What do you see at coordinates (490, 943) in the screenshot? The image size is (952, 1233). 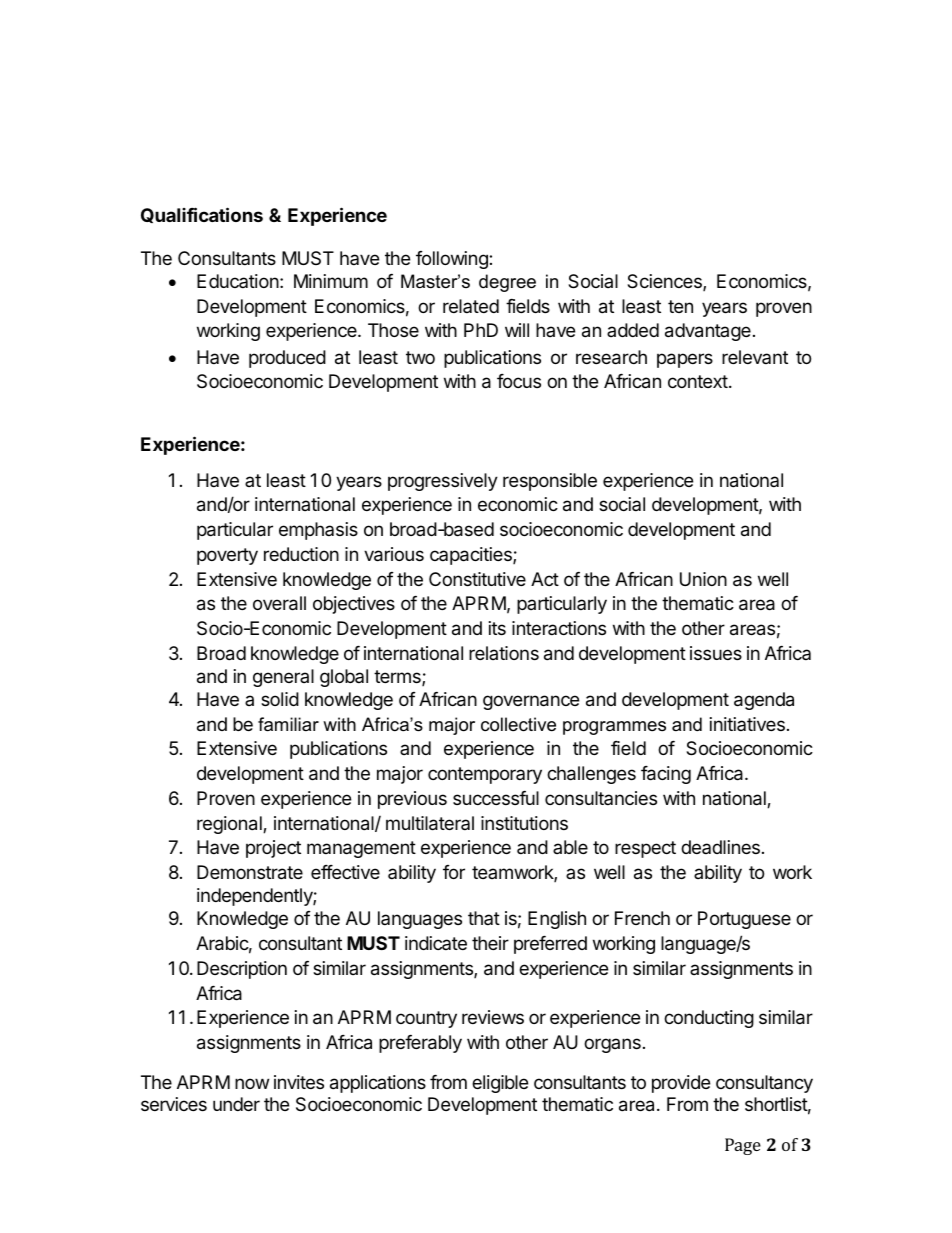 I see `their` at bounding box center [490, 943].
